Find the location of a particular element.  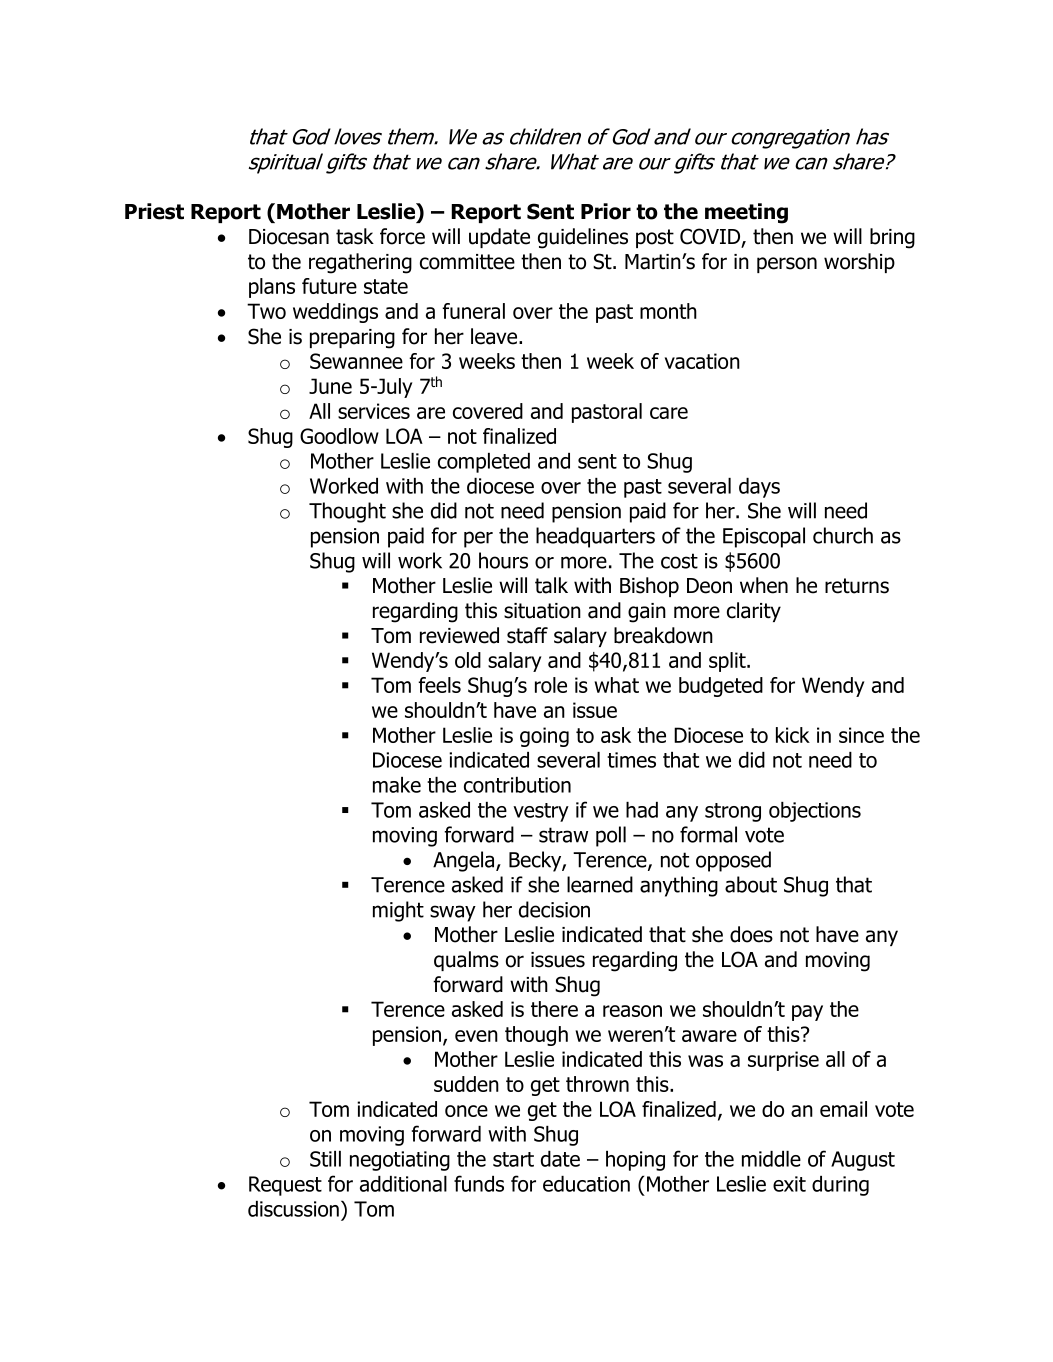

guidelines is located at coordinates (583, 238).
